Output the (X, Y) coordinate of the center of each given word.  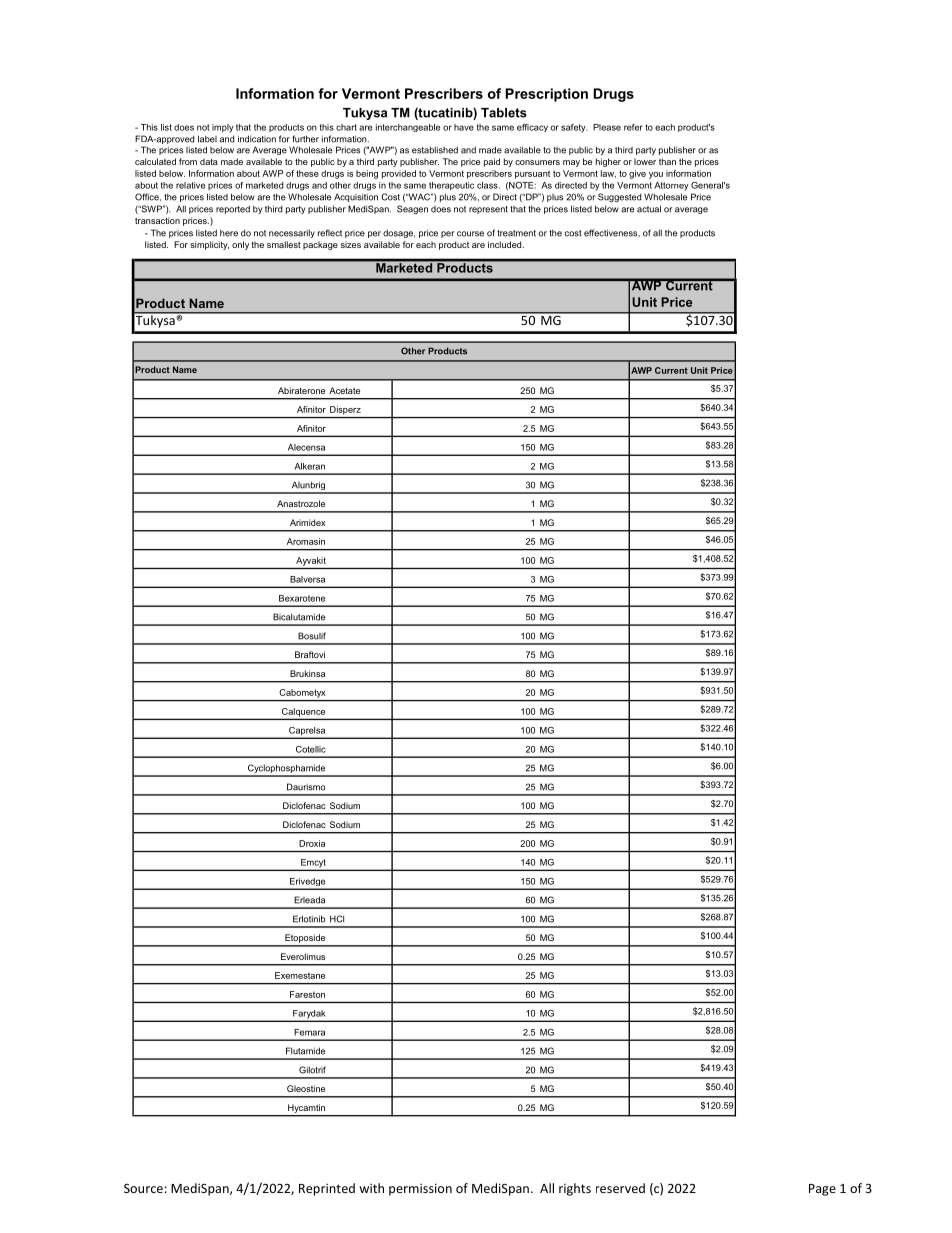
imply (223, 128)
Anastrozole (301, 503)
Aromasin (306, 541)
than (667, 161)
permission (420, 1189)
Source (143, 1188)
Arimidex (307, 522)
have (464, 127)
